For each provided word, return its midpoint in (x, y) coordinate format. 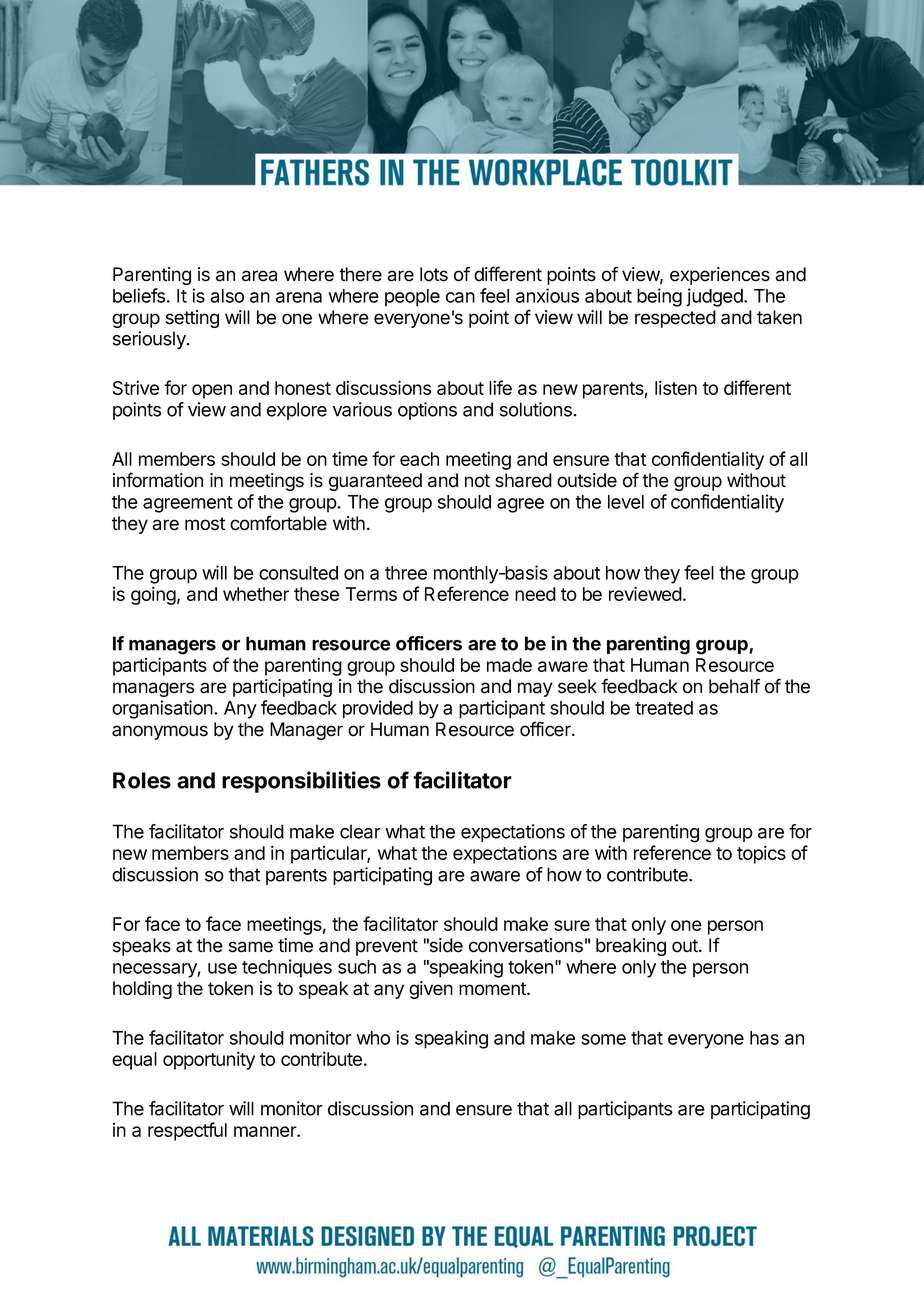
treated (664, 708)
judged (715, 297)
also (227, 296)
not (477, 481)
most (205, 524)
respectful (187, 1131)
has (764, 1038)
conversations (526, 945)
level (626, 502)
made (509, 665)
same (251, 947)
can (460, 297)
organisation (163, 709)
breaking (631, 947)
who (373, 1038)
